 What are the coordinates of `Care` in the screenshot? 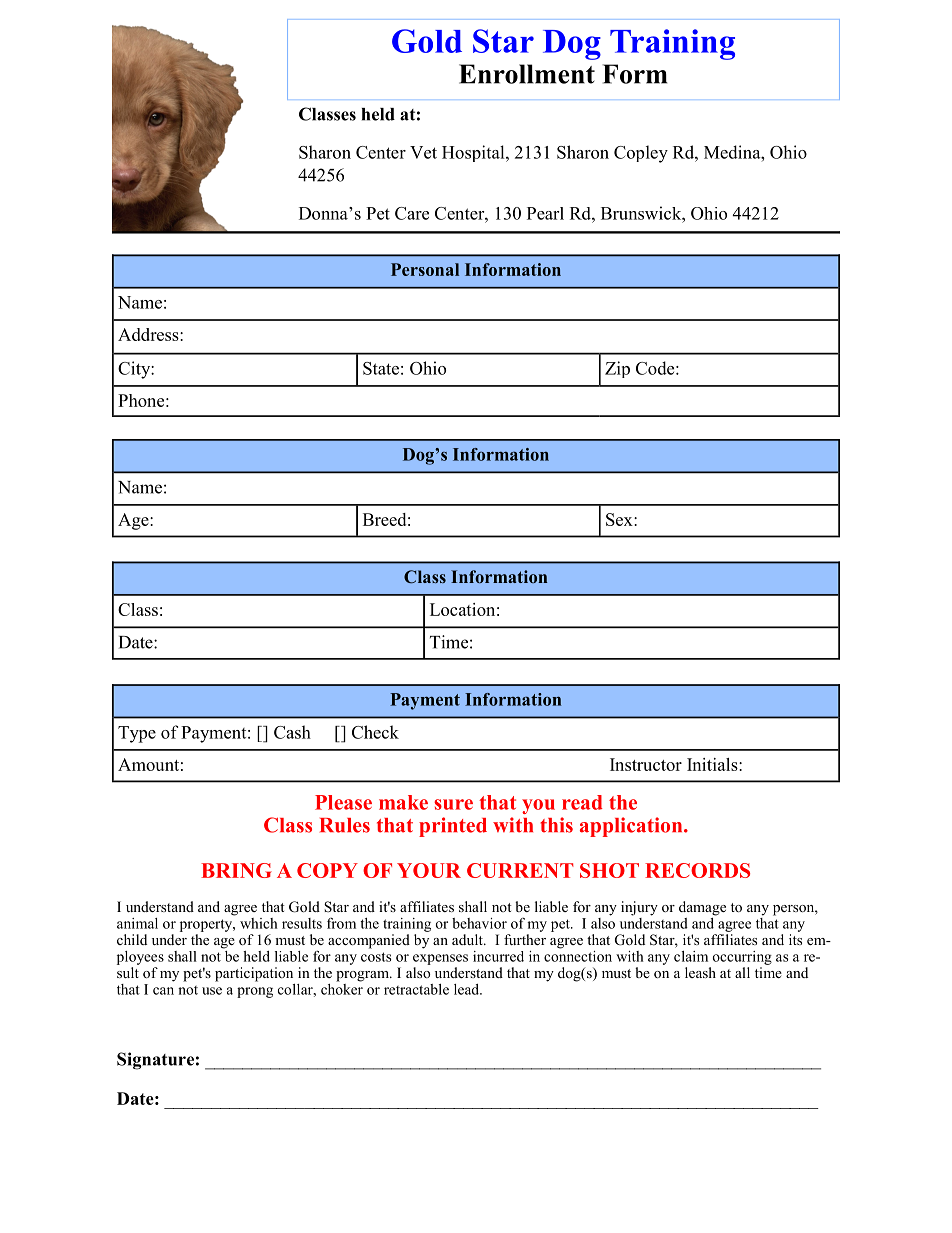 It's located at (412, 213).
